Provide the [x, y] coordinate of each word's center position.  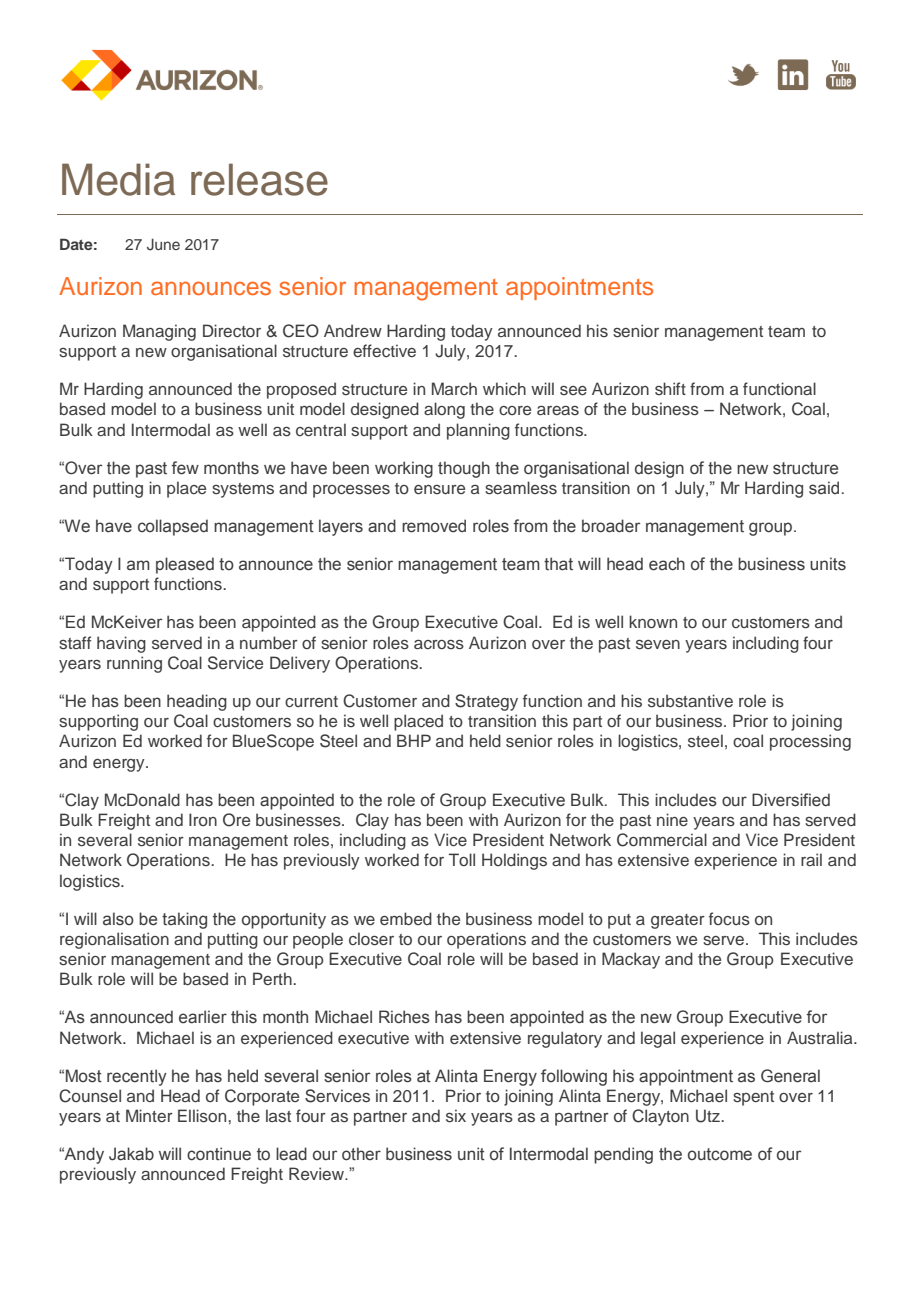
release [259, 179]
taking [184, 920]
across [439, 645]
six [456, 1116]
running [134, 664]
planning [478, 431]
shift [670, 388]
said [824, 488]
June [163, 244]
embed [406, 918]
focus [729, 919]
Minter [149, 1115]
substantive [690, 701]
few [185, 468]
